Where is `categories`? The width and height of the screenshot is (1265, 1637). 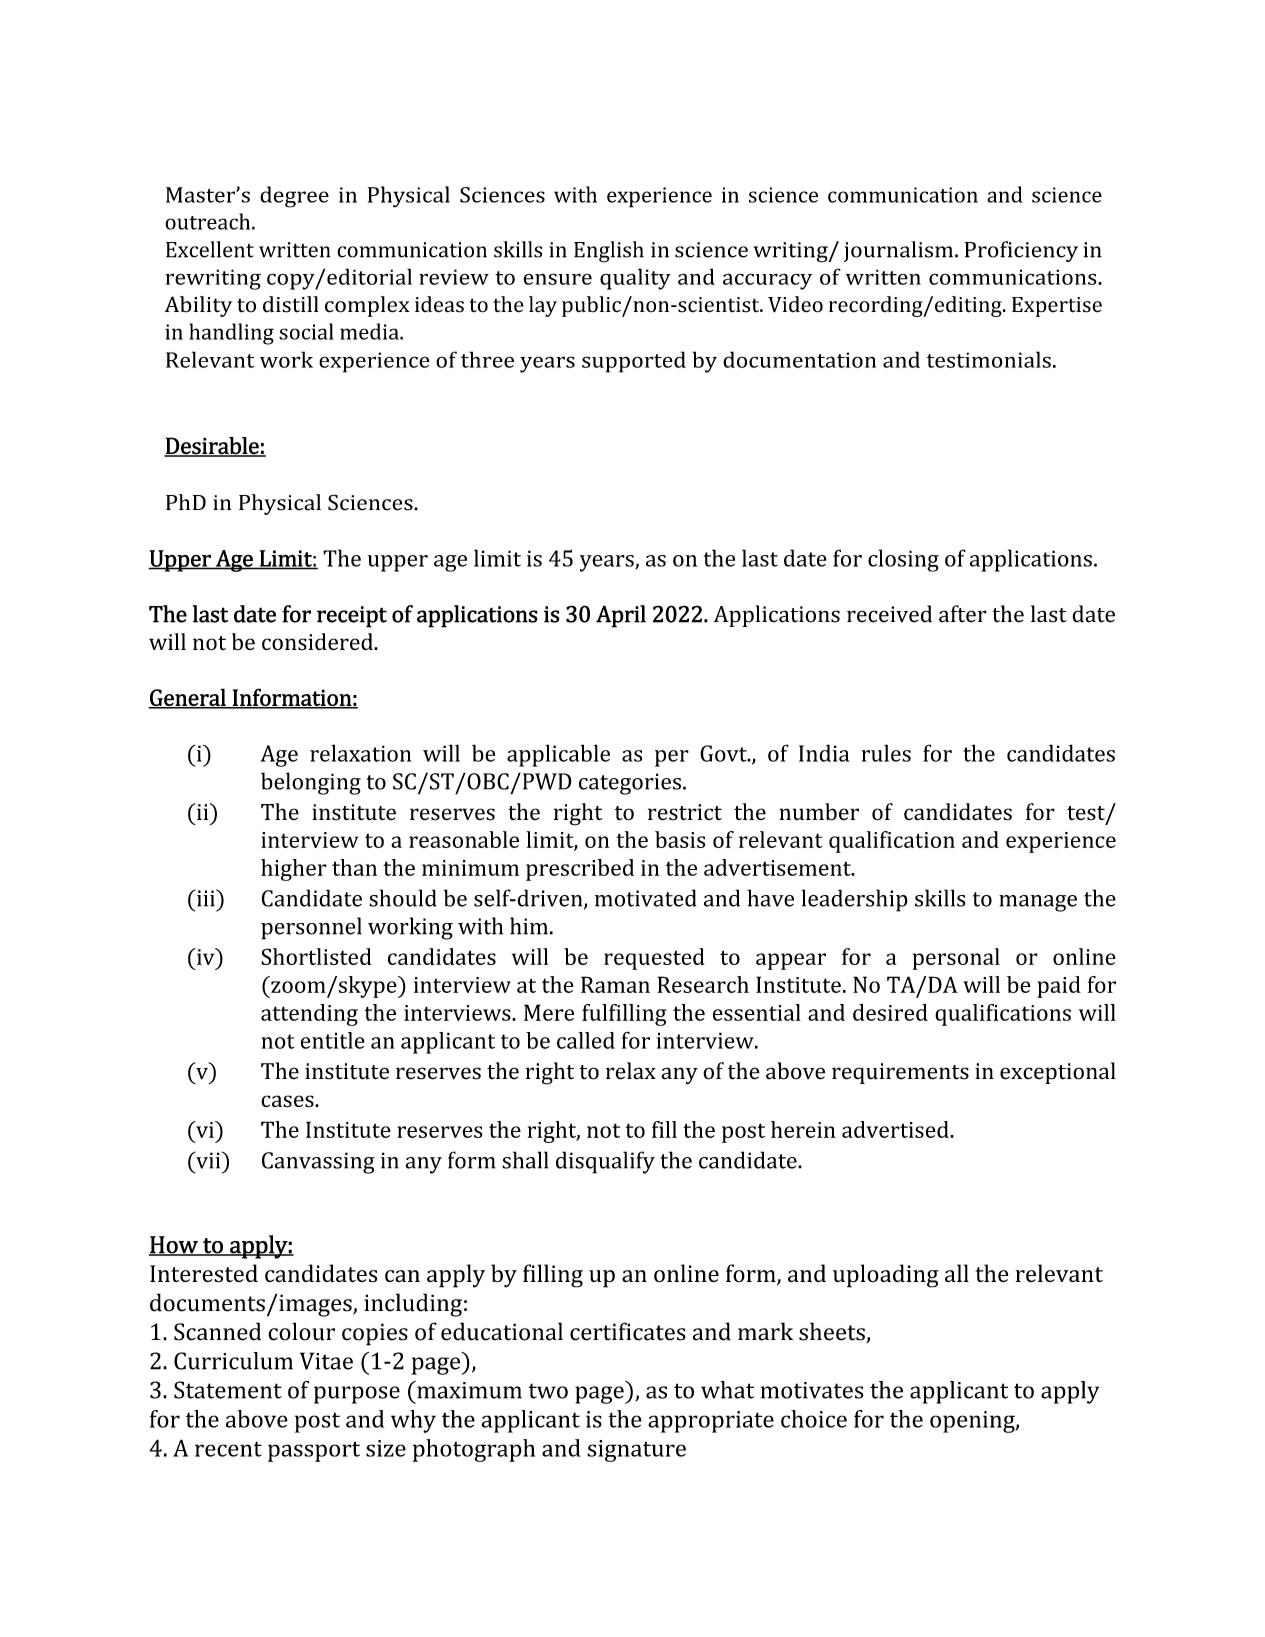 categories is located at coordinates (630, 784).
